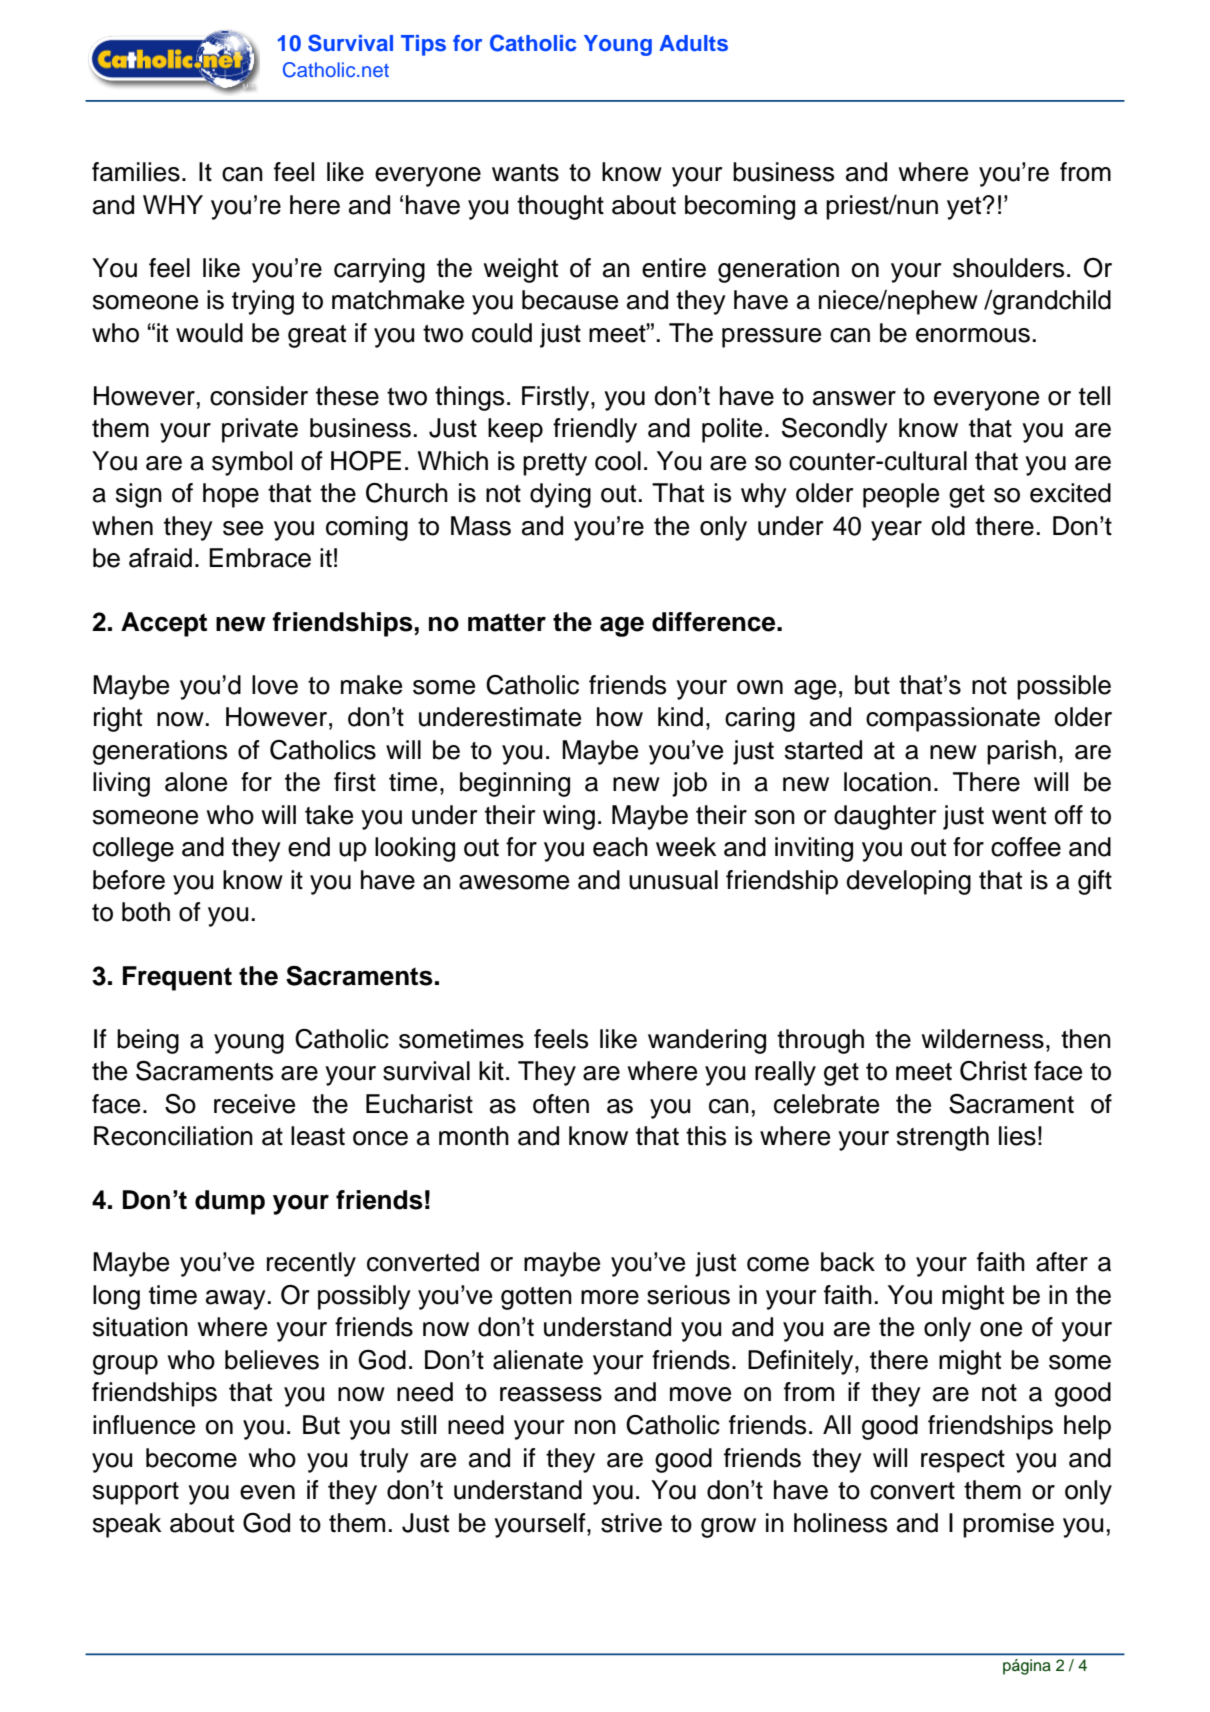  Describe the element at coordinates (983, 1039) in the image. I see `wilderness` at that location.
